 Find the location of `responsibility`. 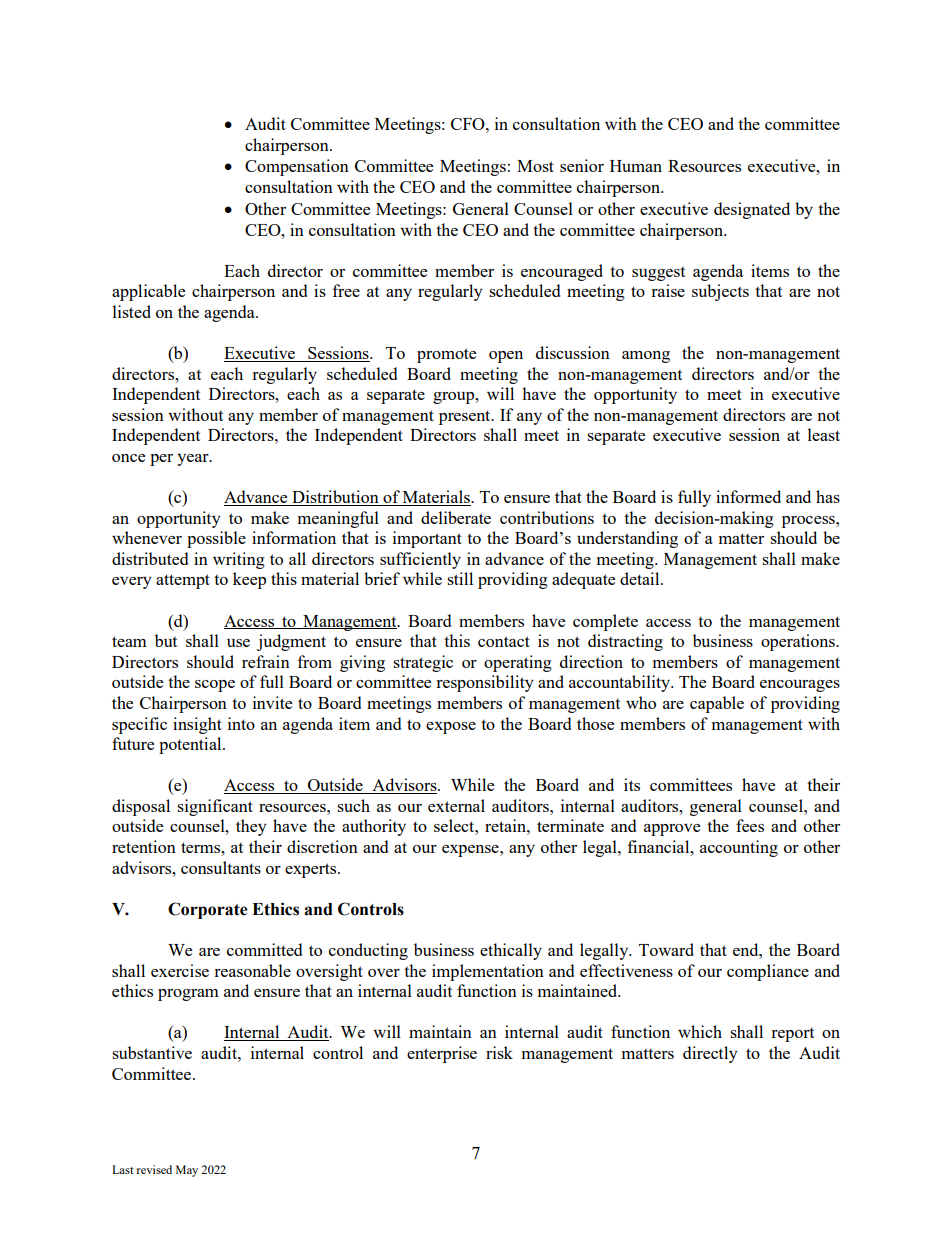

responsibility is located at coordinates (485, 683).
